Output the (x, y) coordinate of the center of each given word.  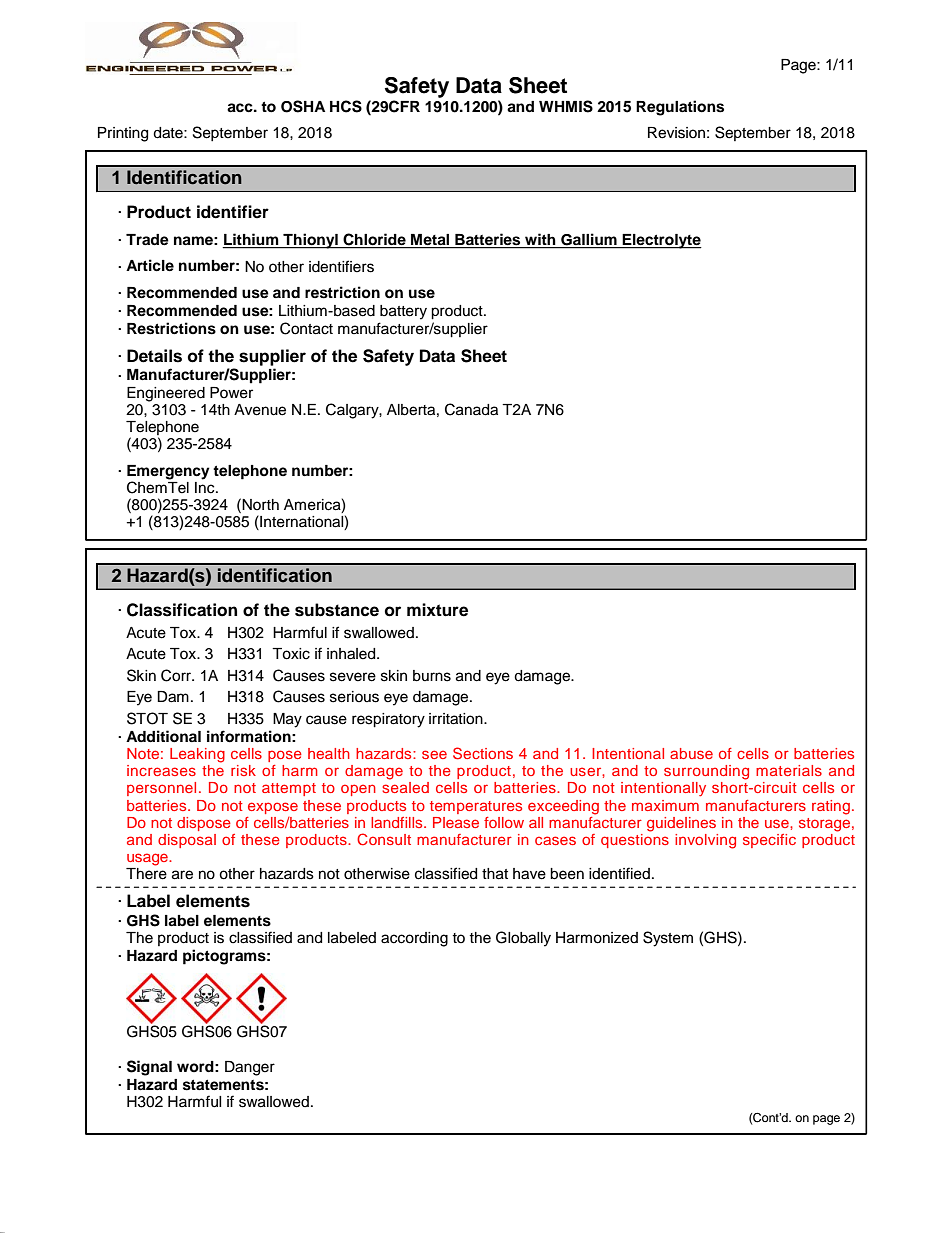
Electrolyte (661, 241)
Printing (123, 134)
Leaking (197, 755)
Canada (471, 409)
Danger (250, 1068)
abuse (691, 753)
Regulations (680, 108)
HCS (346, 106)
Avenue (260, 410)
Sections (483, 753)
